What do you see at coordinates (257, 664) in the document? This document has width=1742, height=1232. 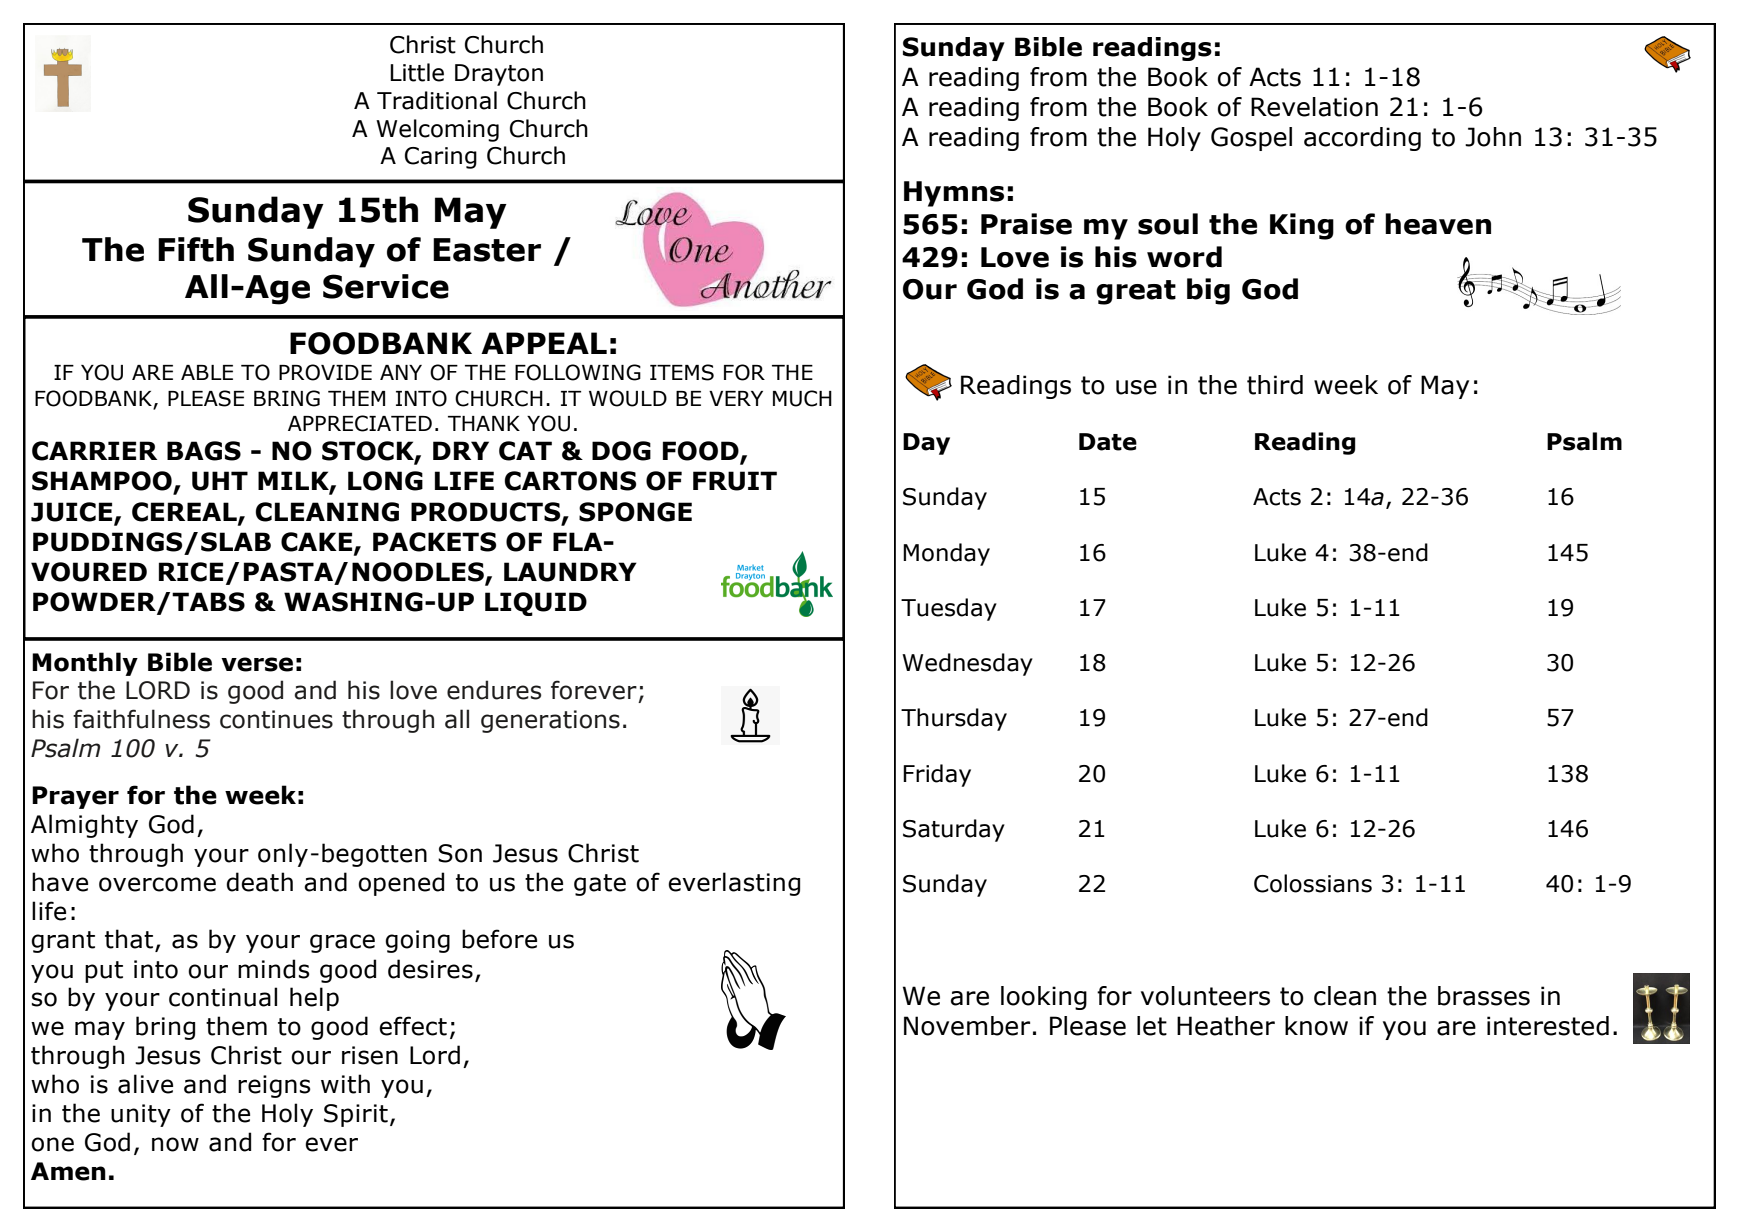 I see `verse` at bounding box center [257, 664].
